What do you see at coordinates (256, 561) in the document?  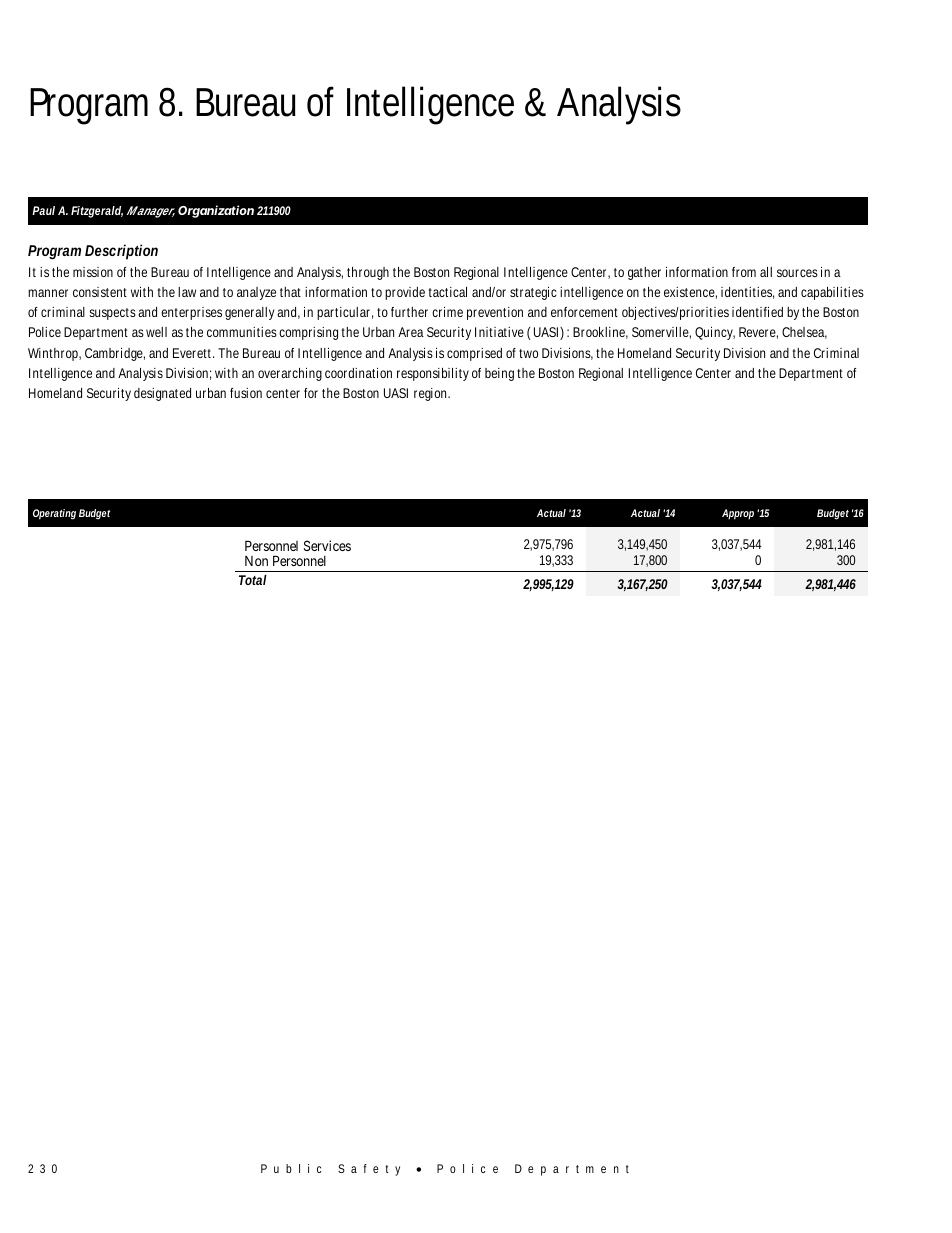 I see `Non` at bounding box center [256, 561].
